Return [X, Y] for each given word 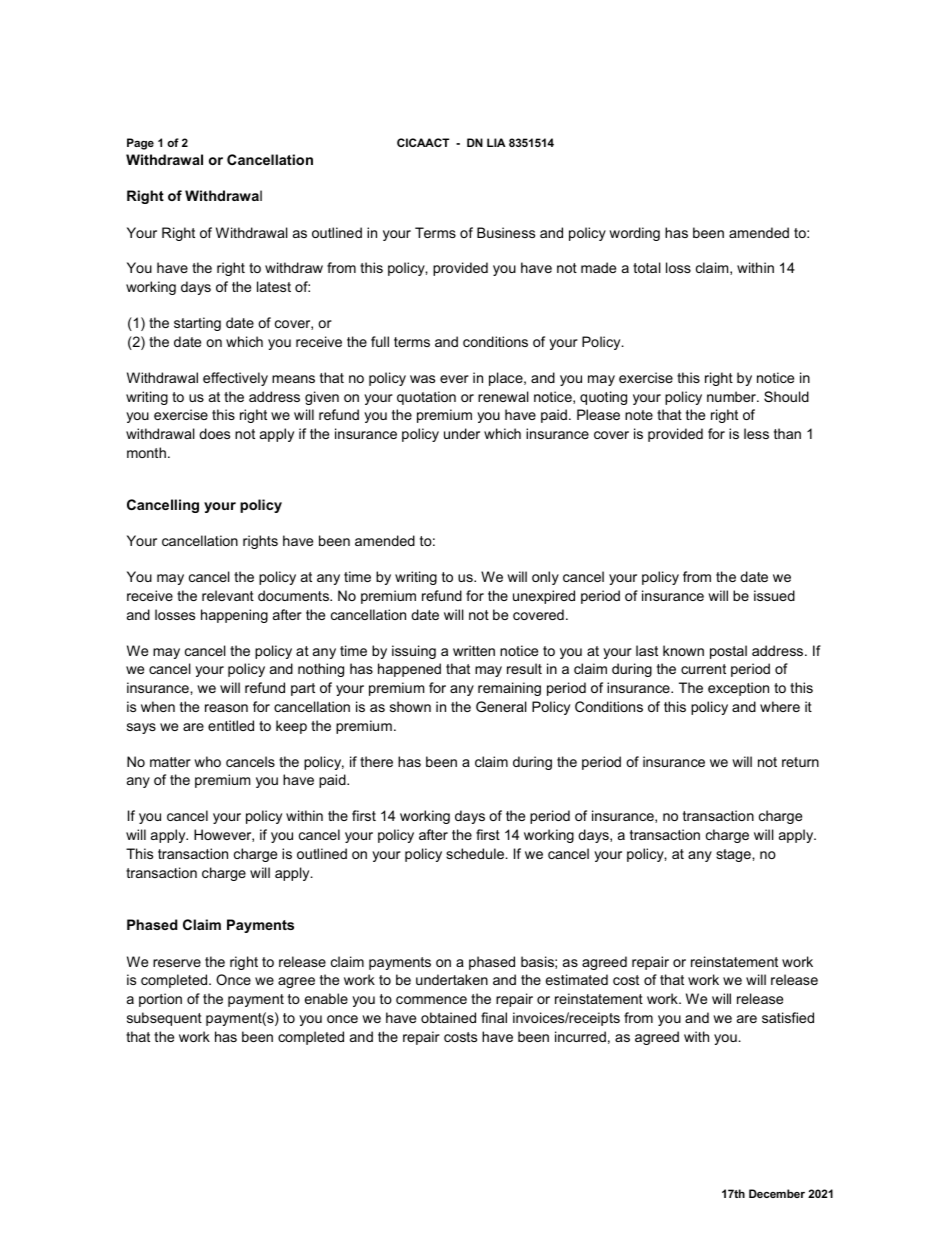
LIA [496, 142]
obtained [448, 1017]
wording [634, 234]
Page [140, 144]
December [777, 1193]
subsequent [164, 1019]
